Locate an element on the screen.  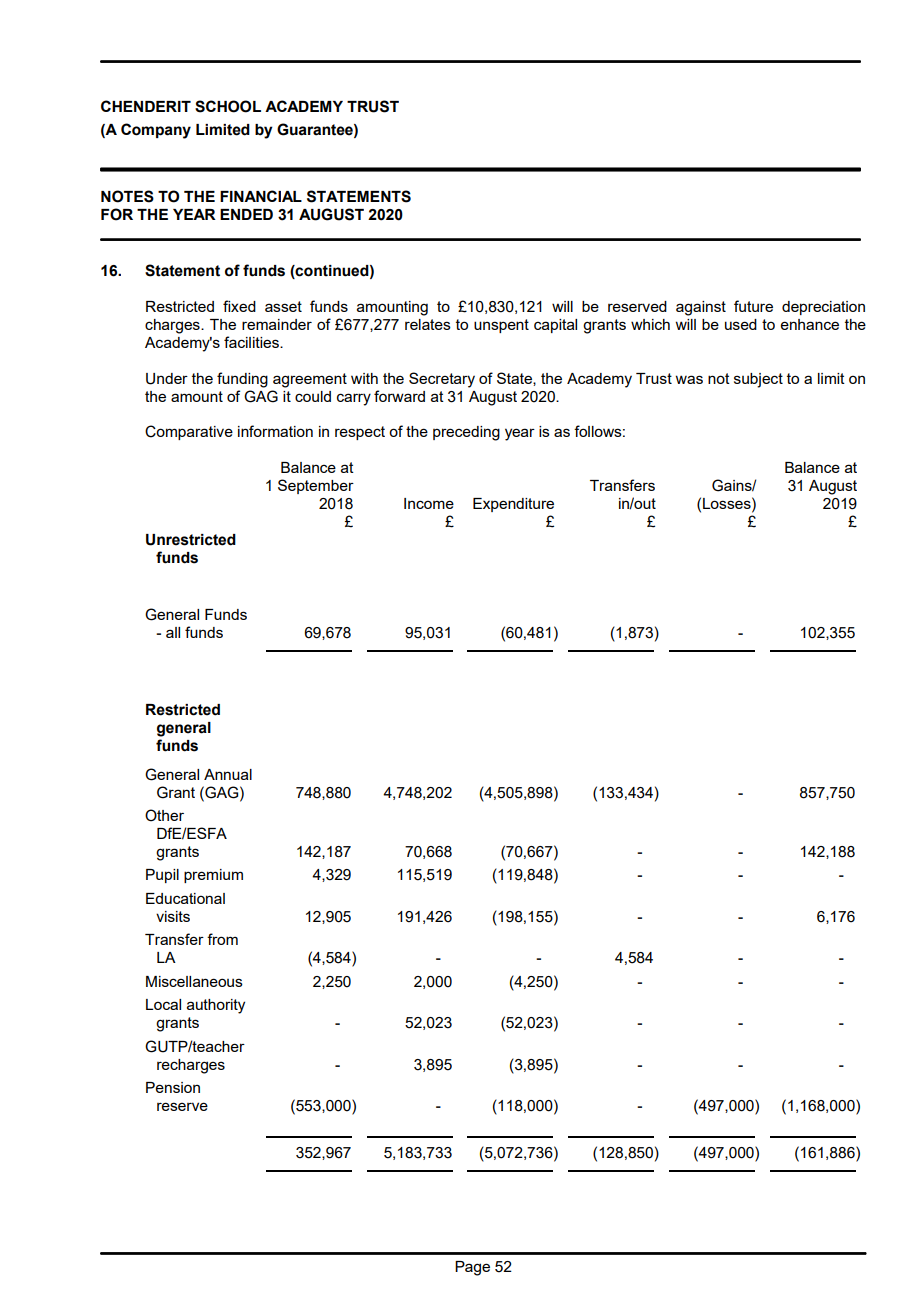
all is located at coordinates (173, 632).
